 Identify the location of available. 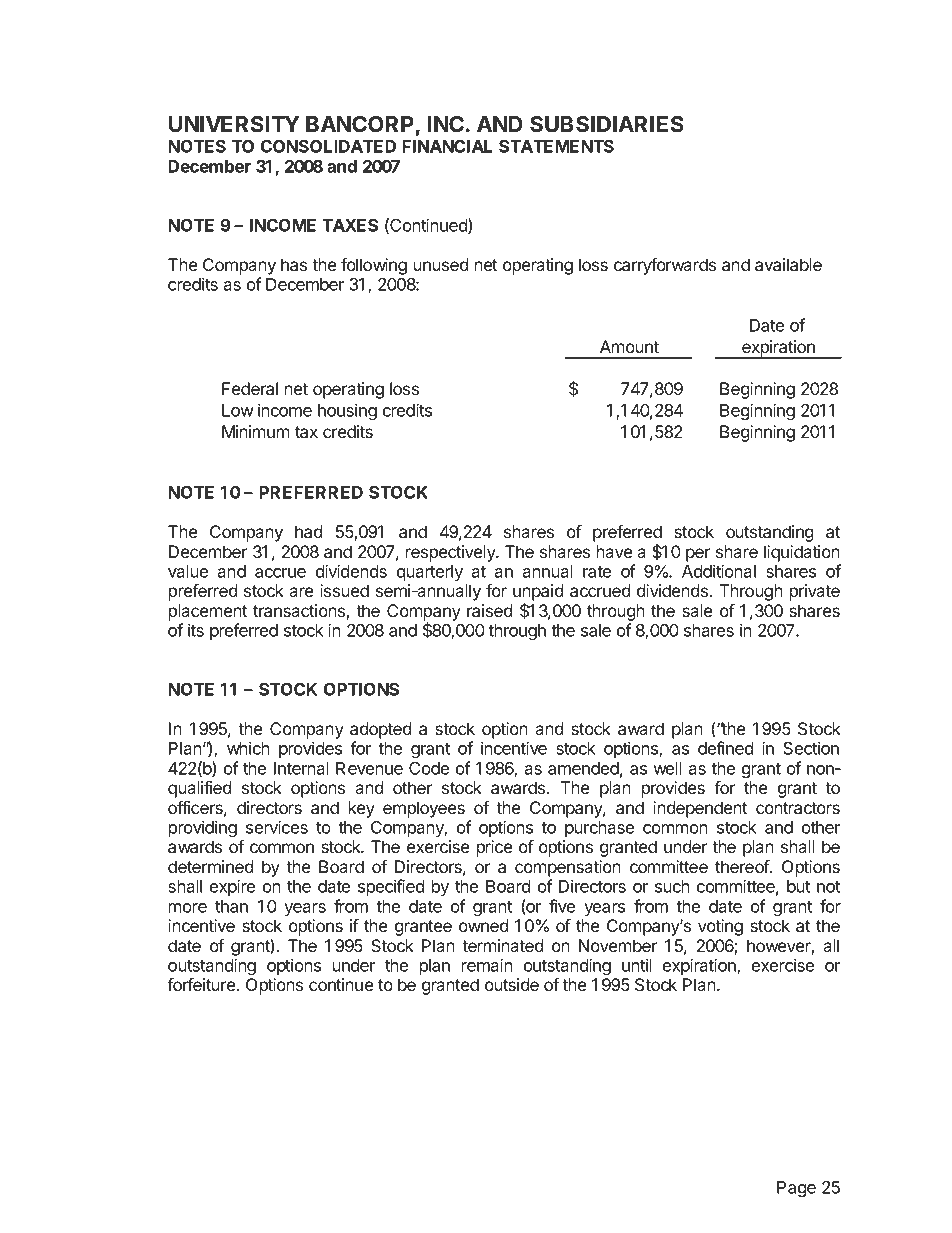
(788, 264).
